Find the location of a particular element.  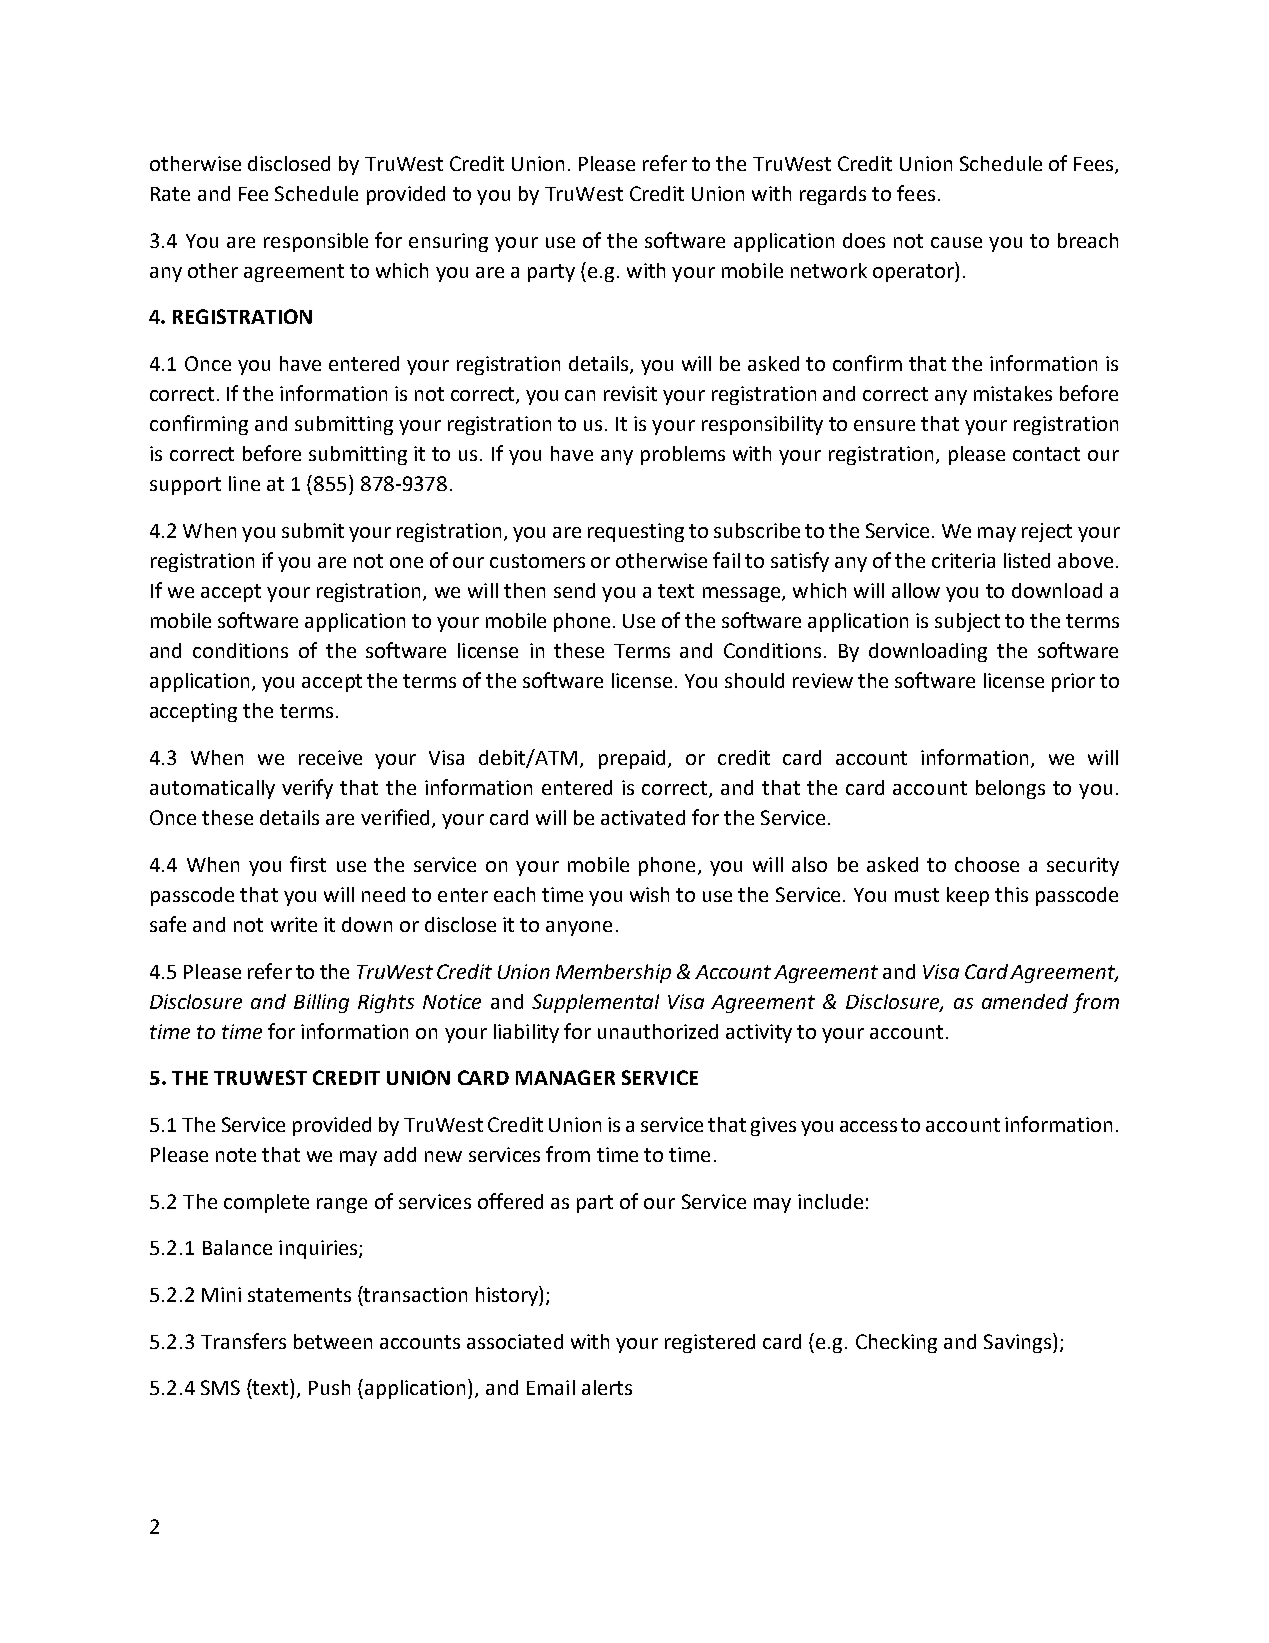

verify is located at coordinates (307, 789).
